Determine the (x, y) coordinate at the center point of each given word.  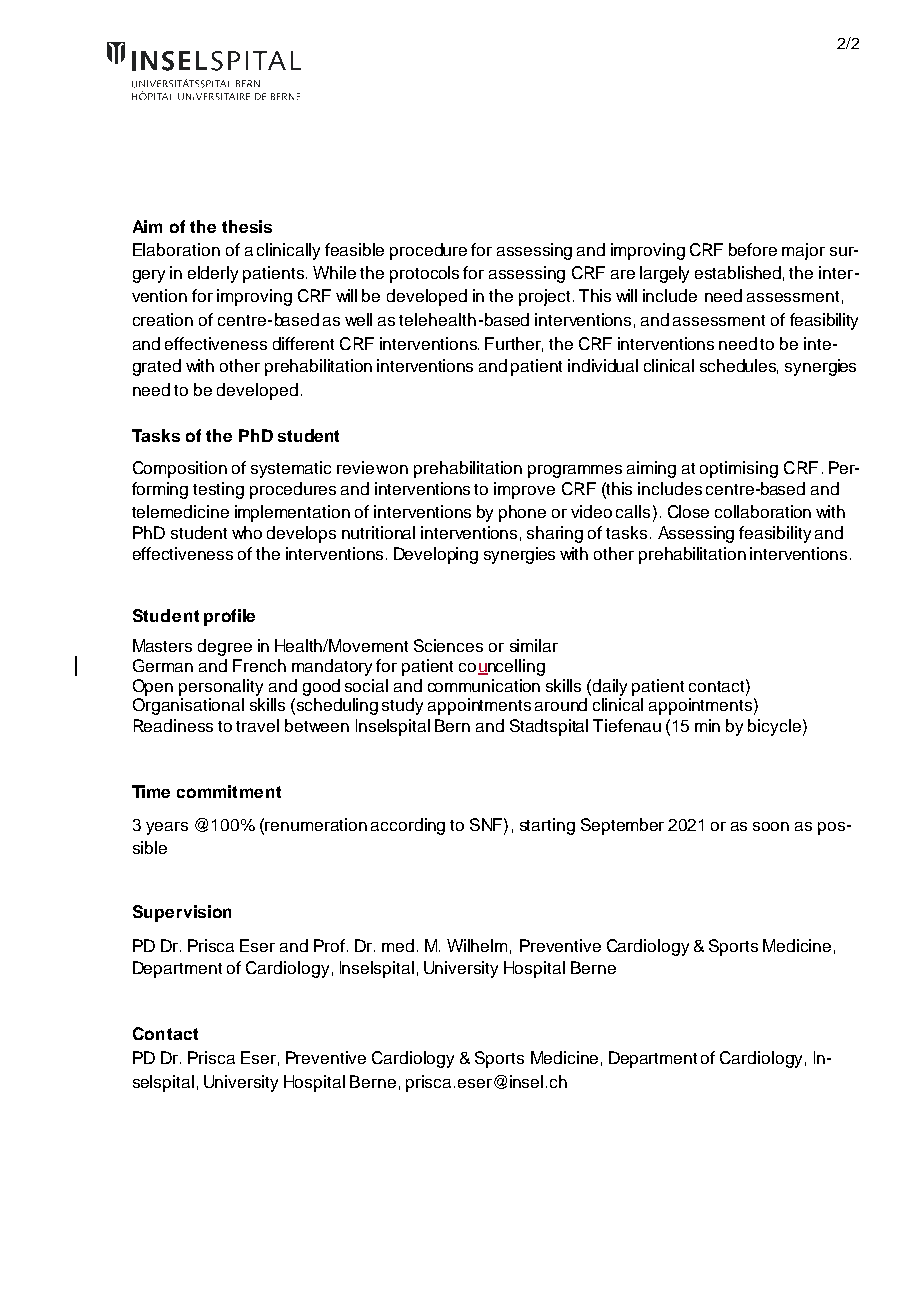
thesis (247, 226)
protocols (424, 274)
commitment (229, 791)
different (303, 343)
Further (514, 344)
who (247, 532)
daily (610, 687)
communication (484, 685)
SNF (486, 824)
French (259, 665)
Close (688, 511)
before (753, 249)
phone (522, 513)
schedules (739, 366)
